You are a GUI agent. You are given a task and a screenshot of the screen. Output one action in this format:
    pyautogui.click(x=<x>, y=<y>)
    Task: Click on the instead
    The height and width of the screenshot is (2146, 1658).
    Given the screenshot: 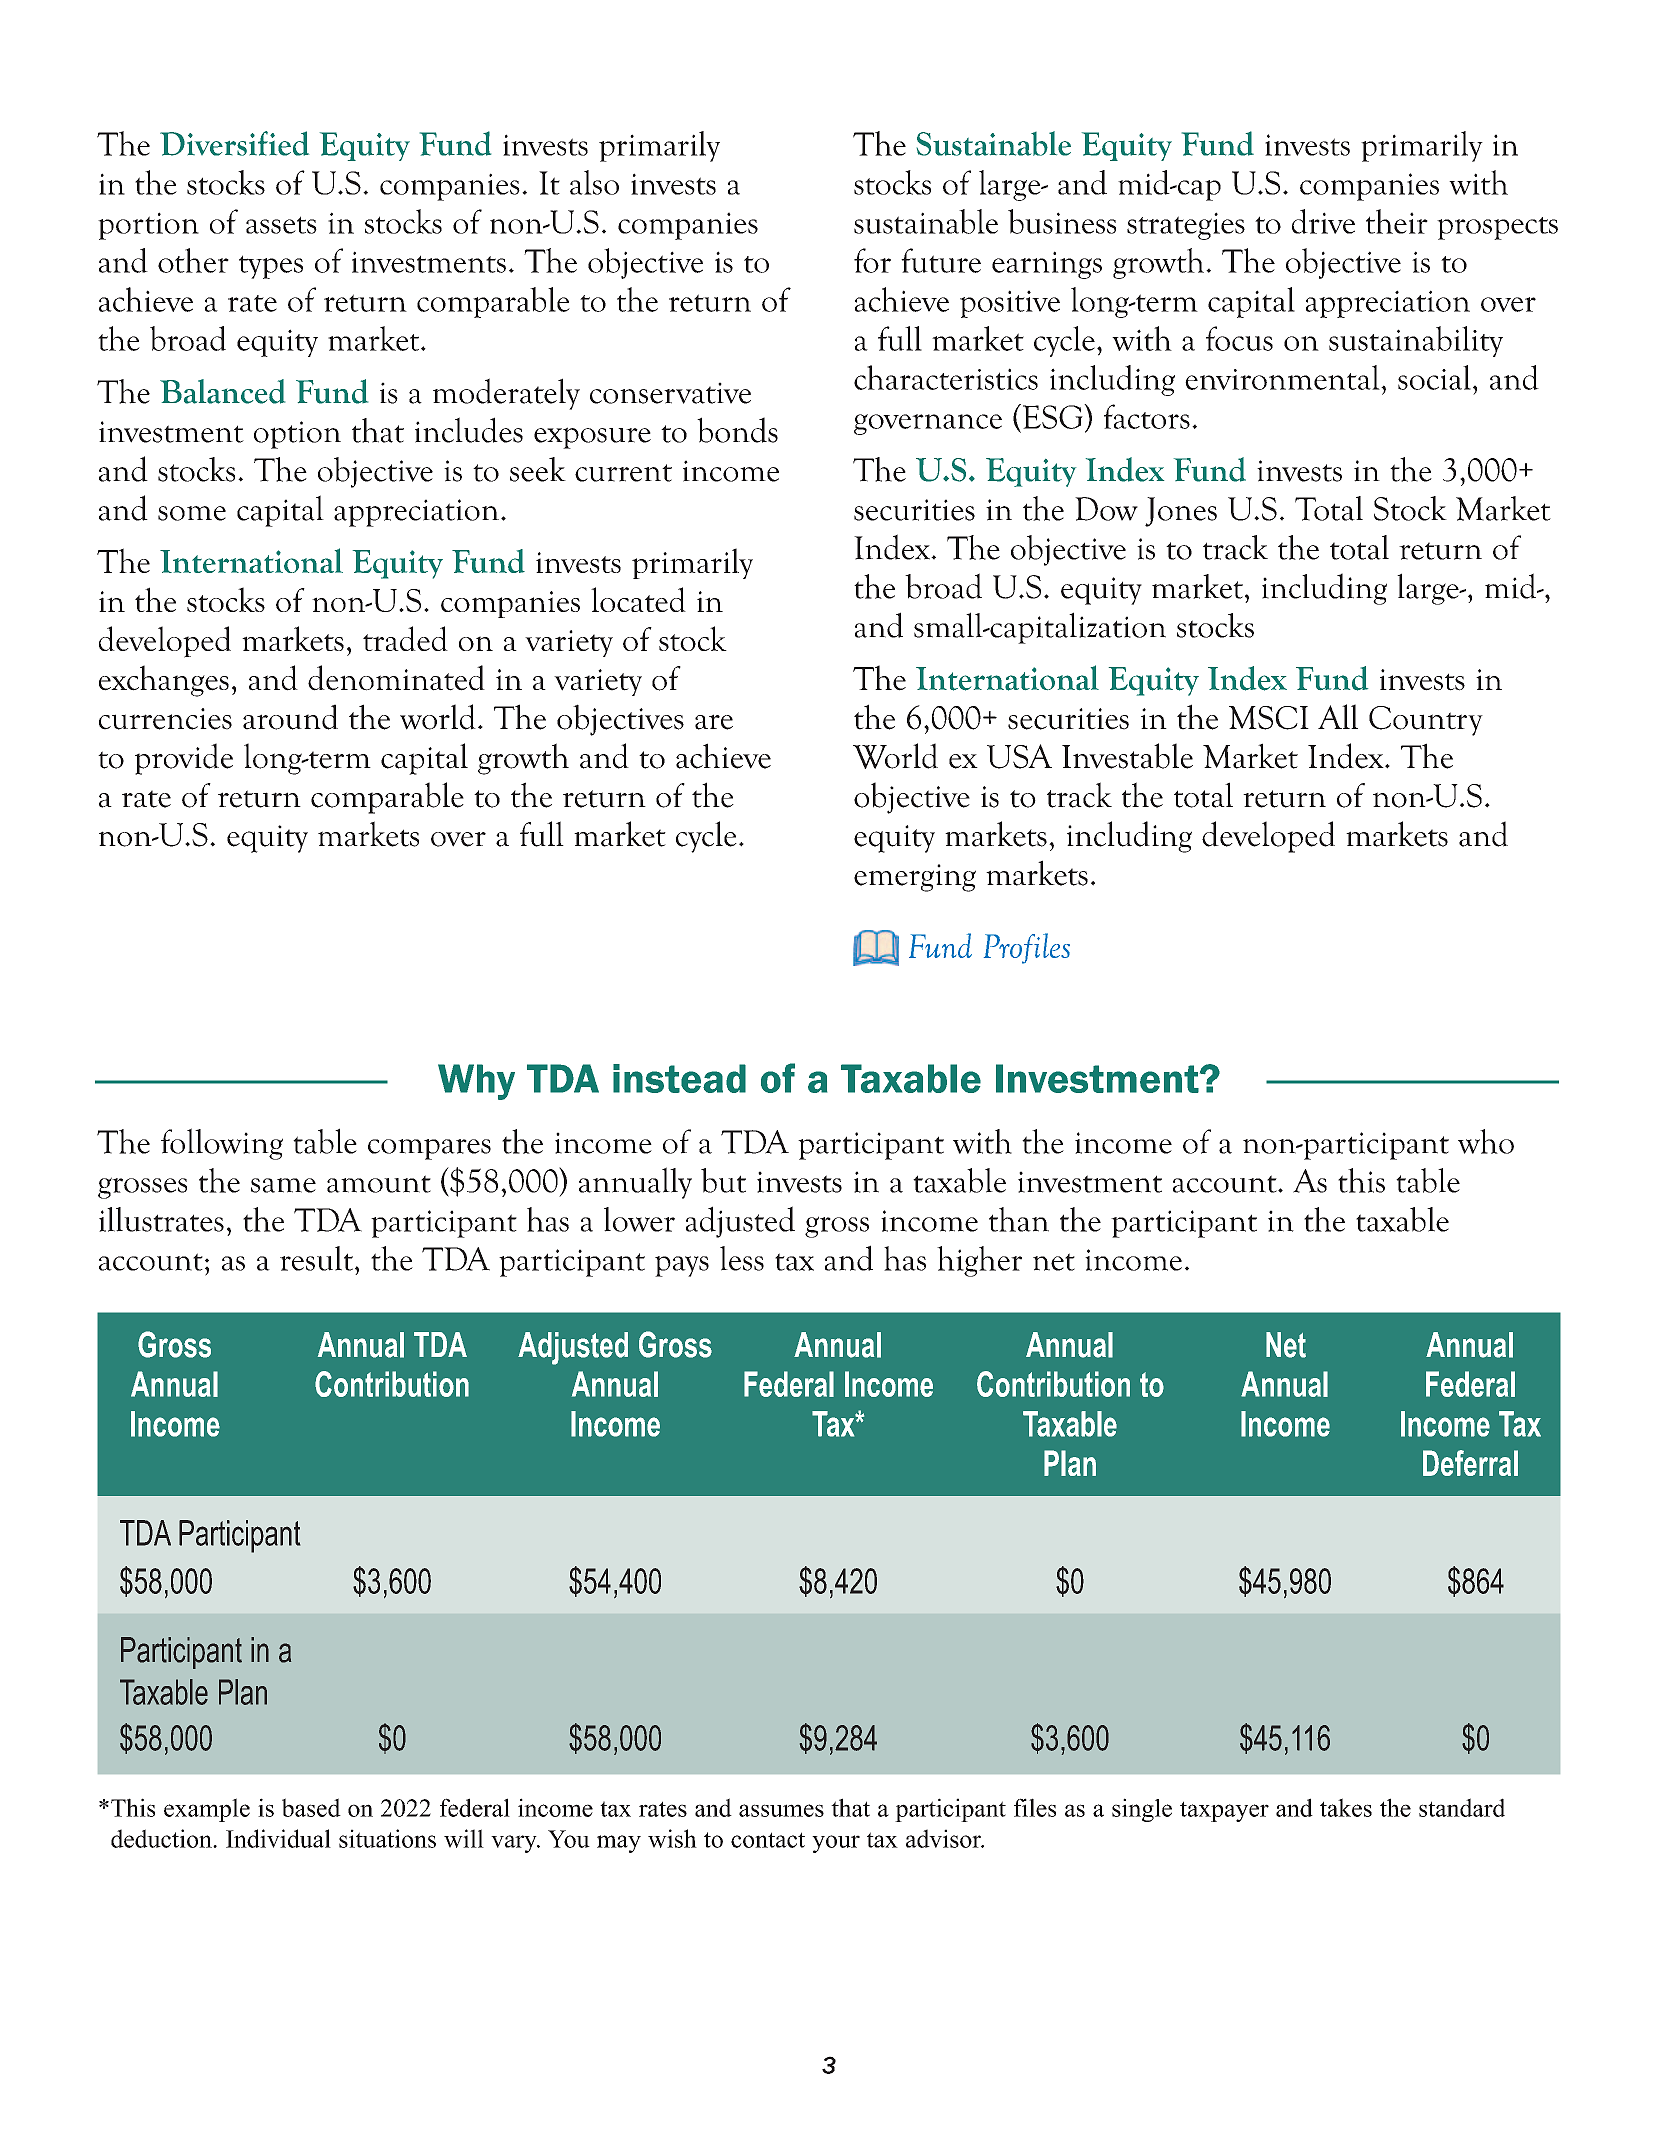 What is the action you would take?
    pyautogui.click(x=679, y=1078)
